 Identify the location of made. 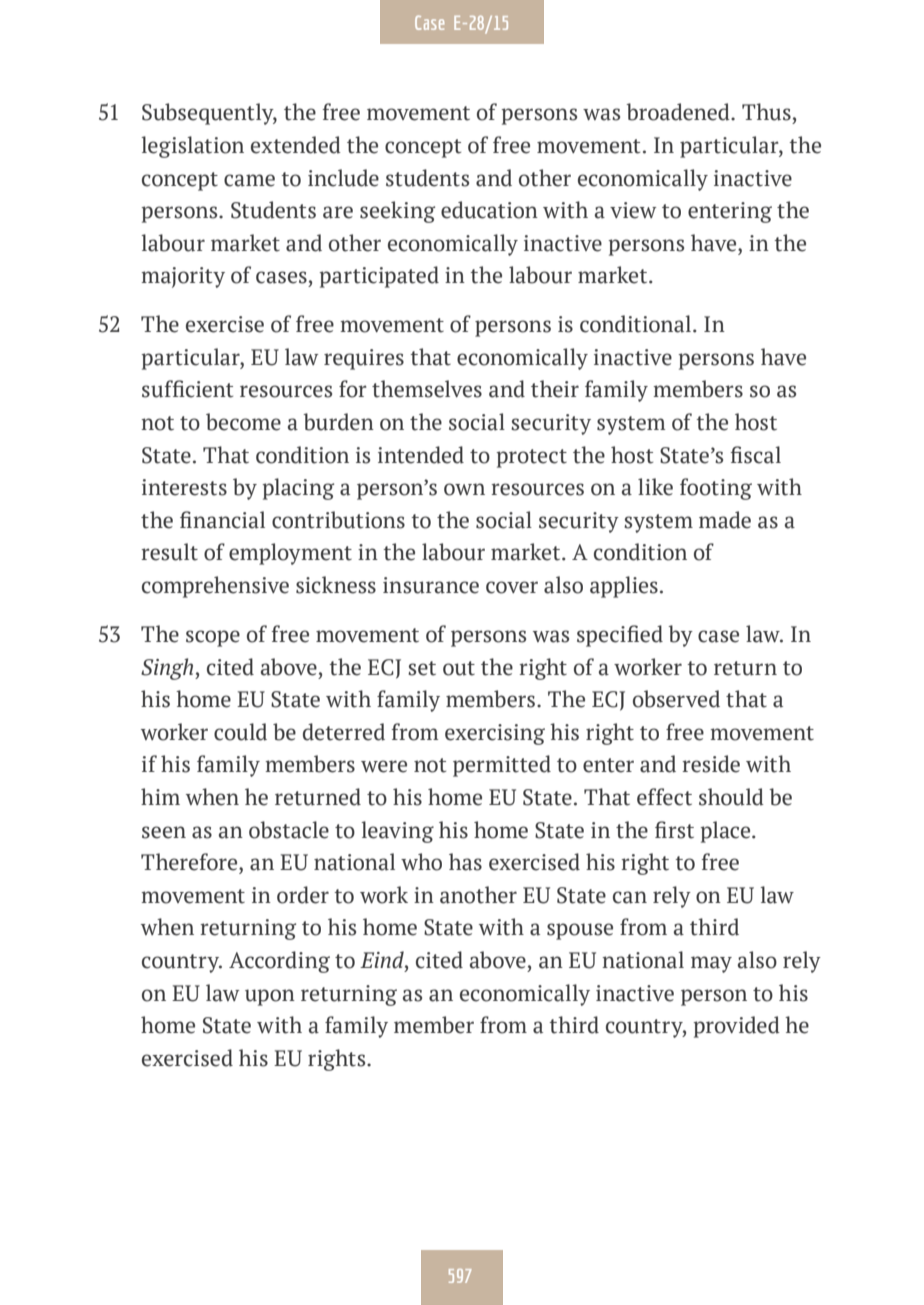
(725, 520).
